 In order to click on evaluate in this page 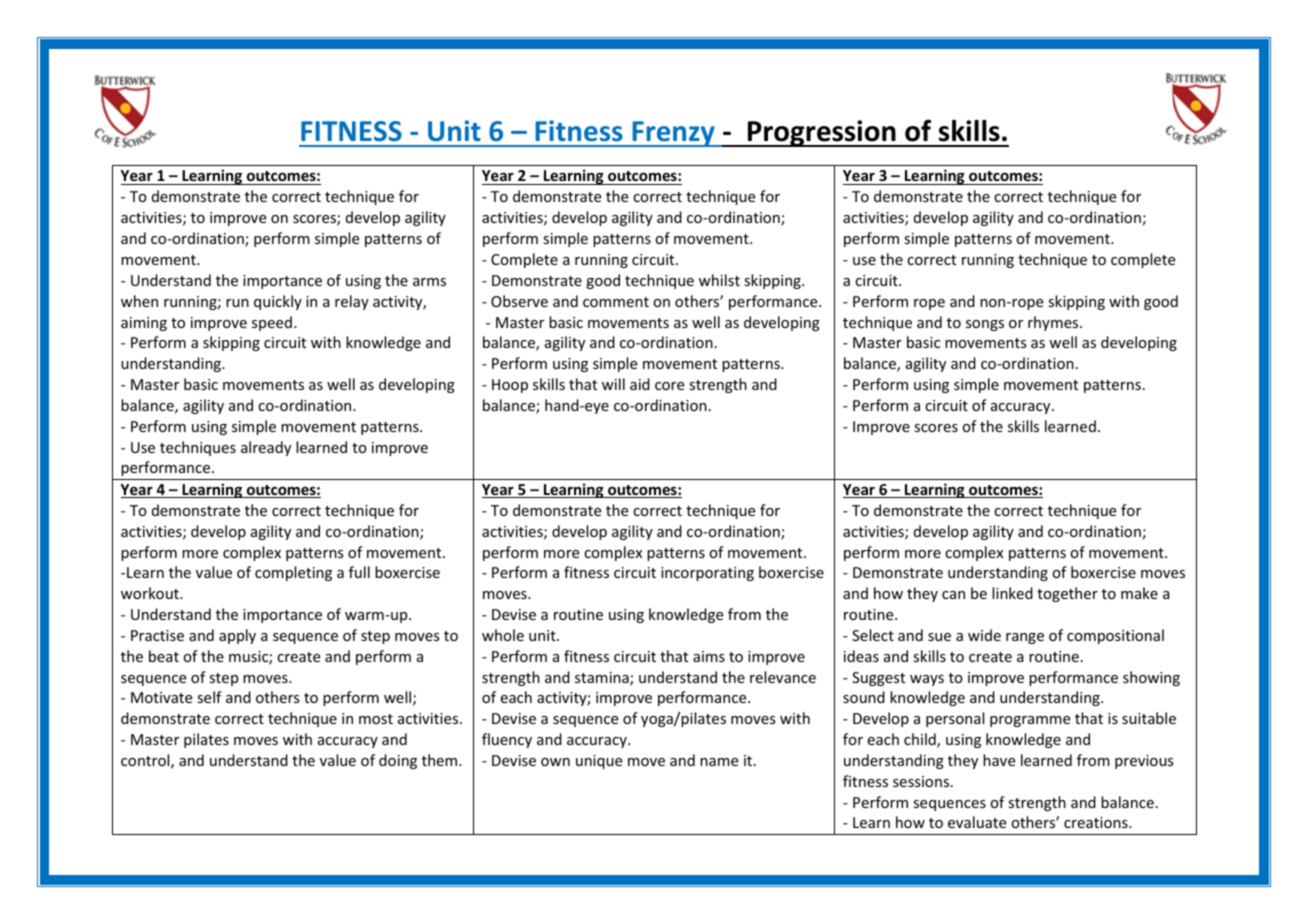, I will do `click(977, 822)`.
